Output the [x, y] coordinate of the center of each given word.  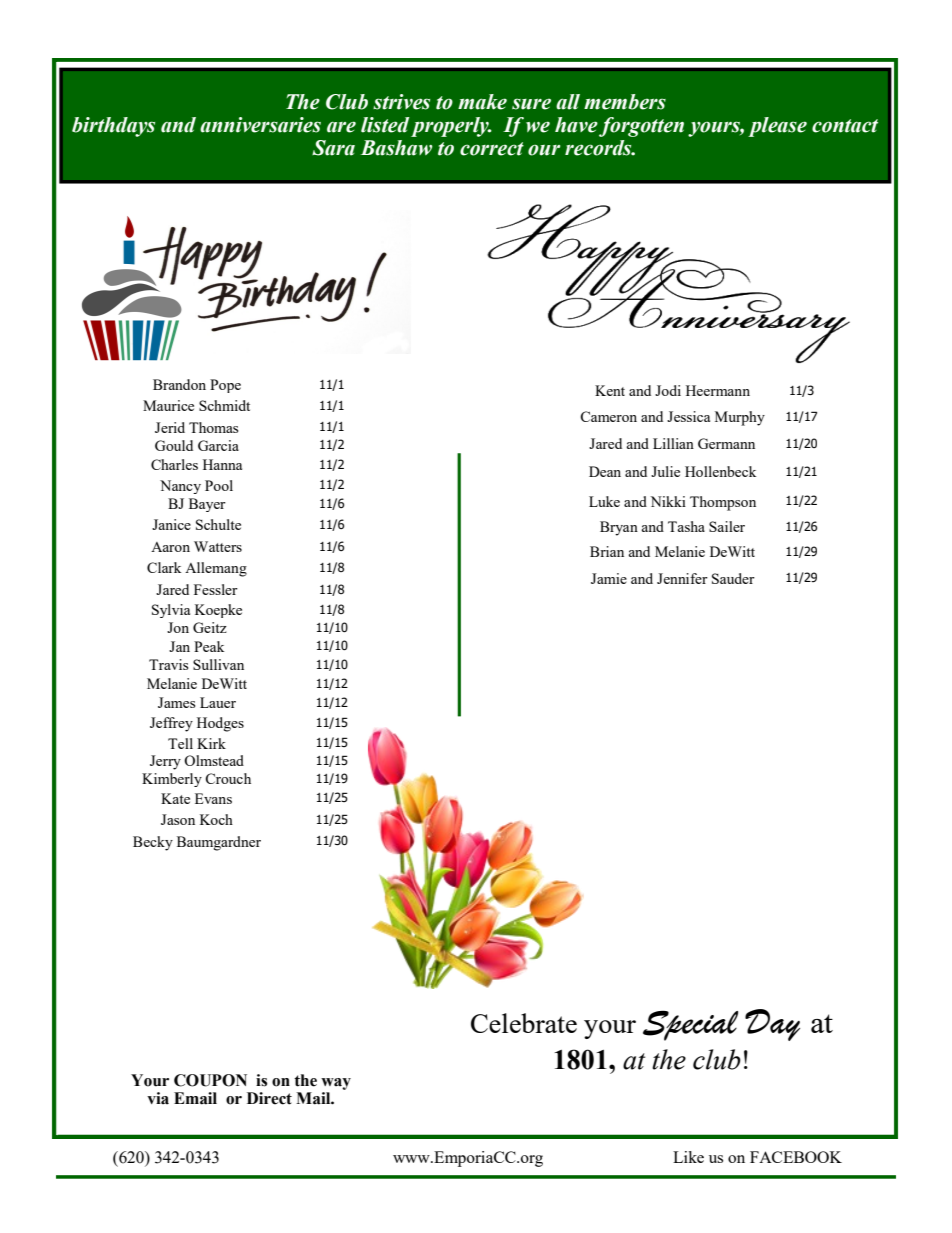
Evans [213, 798]
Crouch [228, 778]
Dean [605, 471]
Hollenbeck [721, 471]
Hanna [222, 464]
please [777, 127]
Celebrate [524, 1023]
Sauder [733, 578]
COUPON [210, 1080]
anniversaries [260, 125]
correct [492, 149]
